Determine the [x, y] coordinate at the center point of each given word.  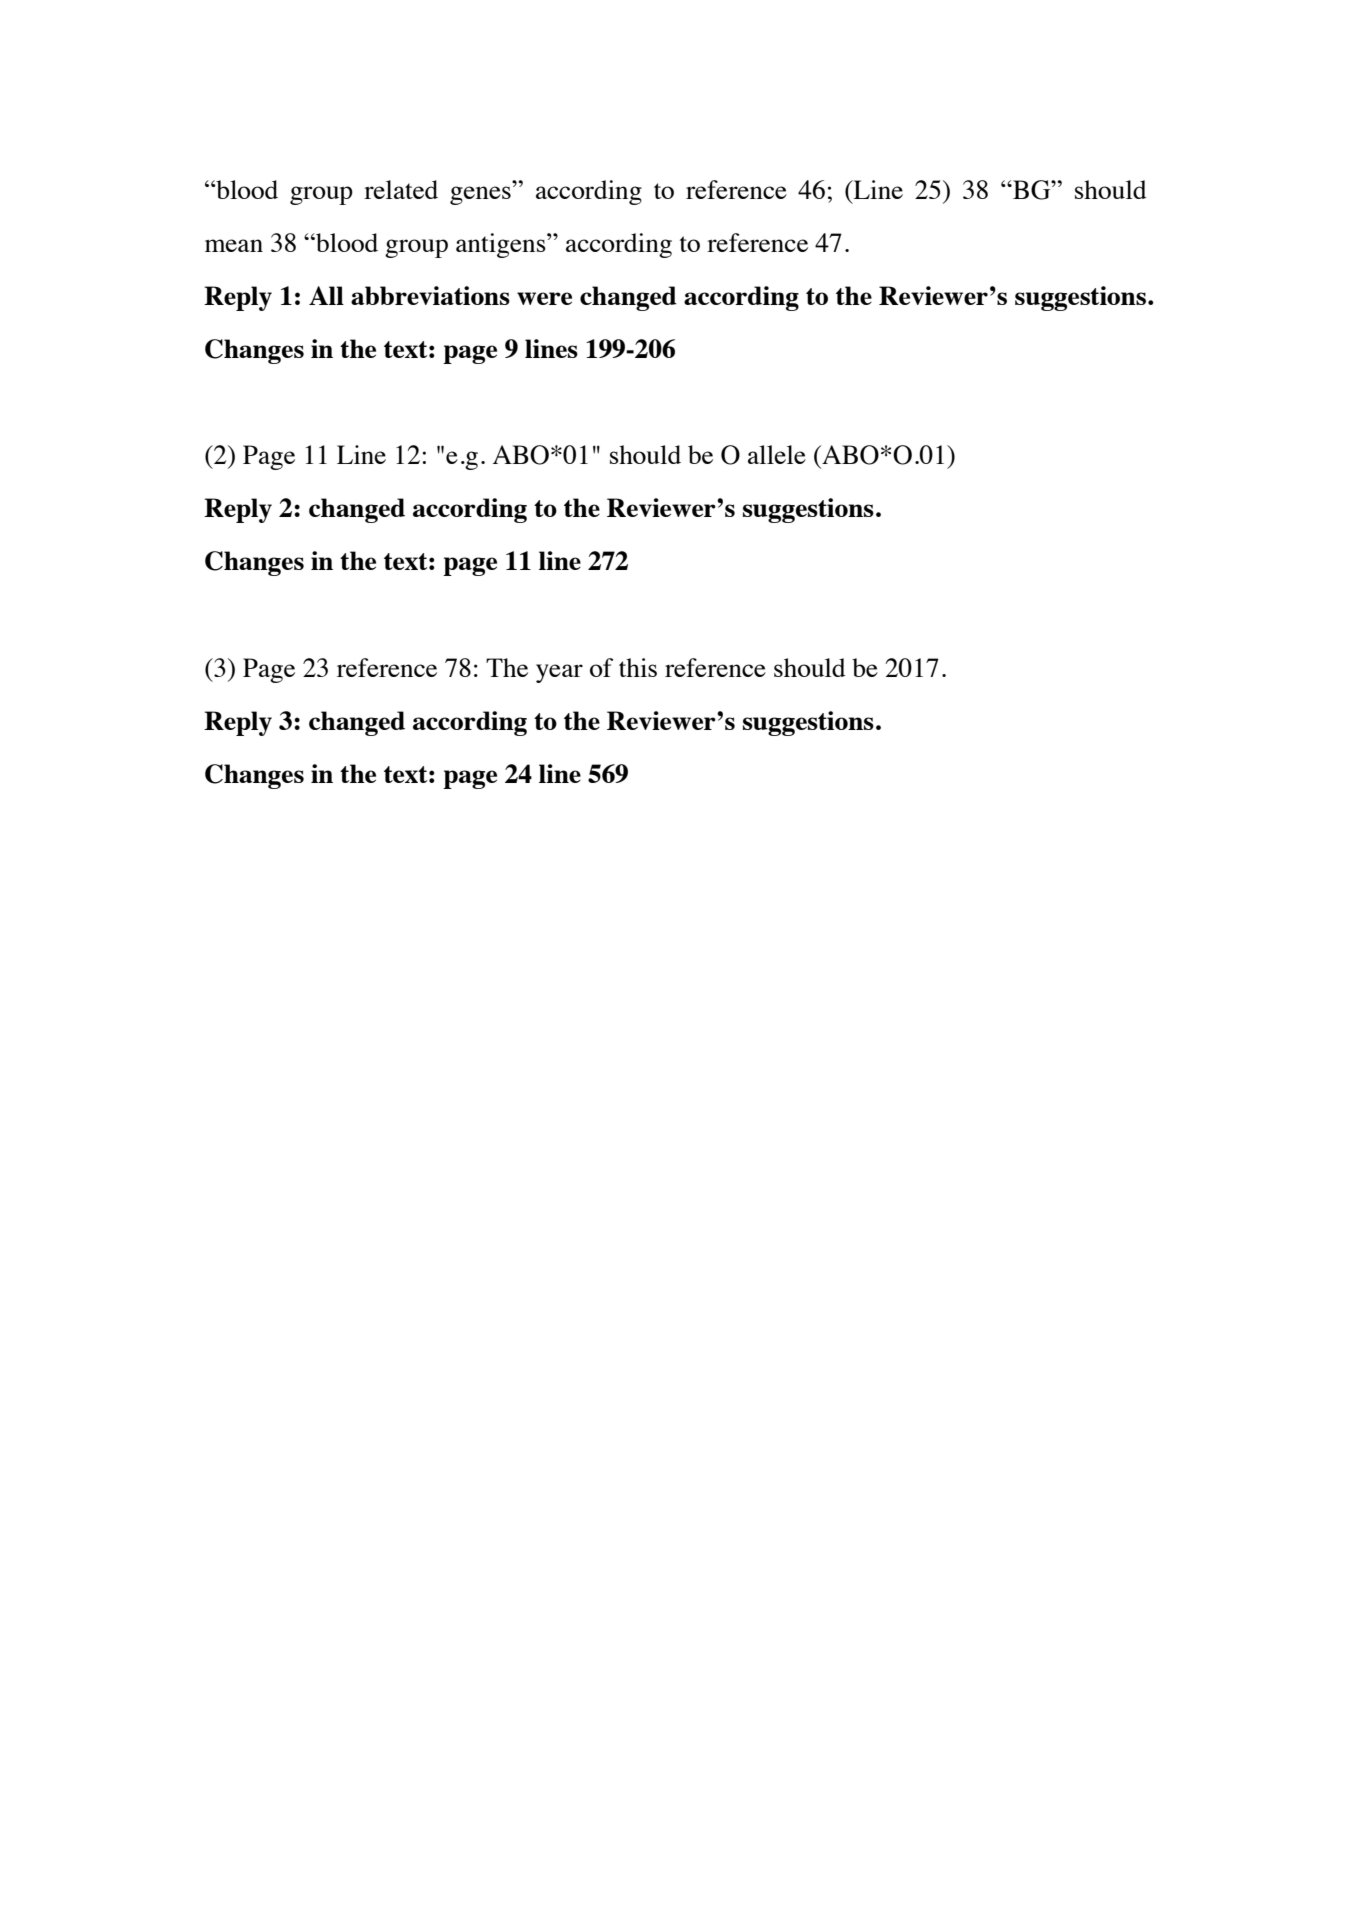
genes [480, 195]
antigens [502, 245]
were [544, 298]
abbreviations [430, 295]
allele [777, 454]
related [401, 189]
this [638, 667]
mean [234, 245]
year [559, 673]
